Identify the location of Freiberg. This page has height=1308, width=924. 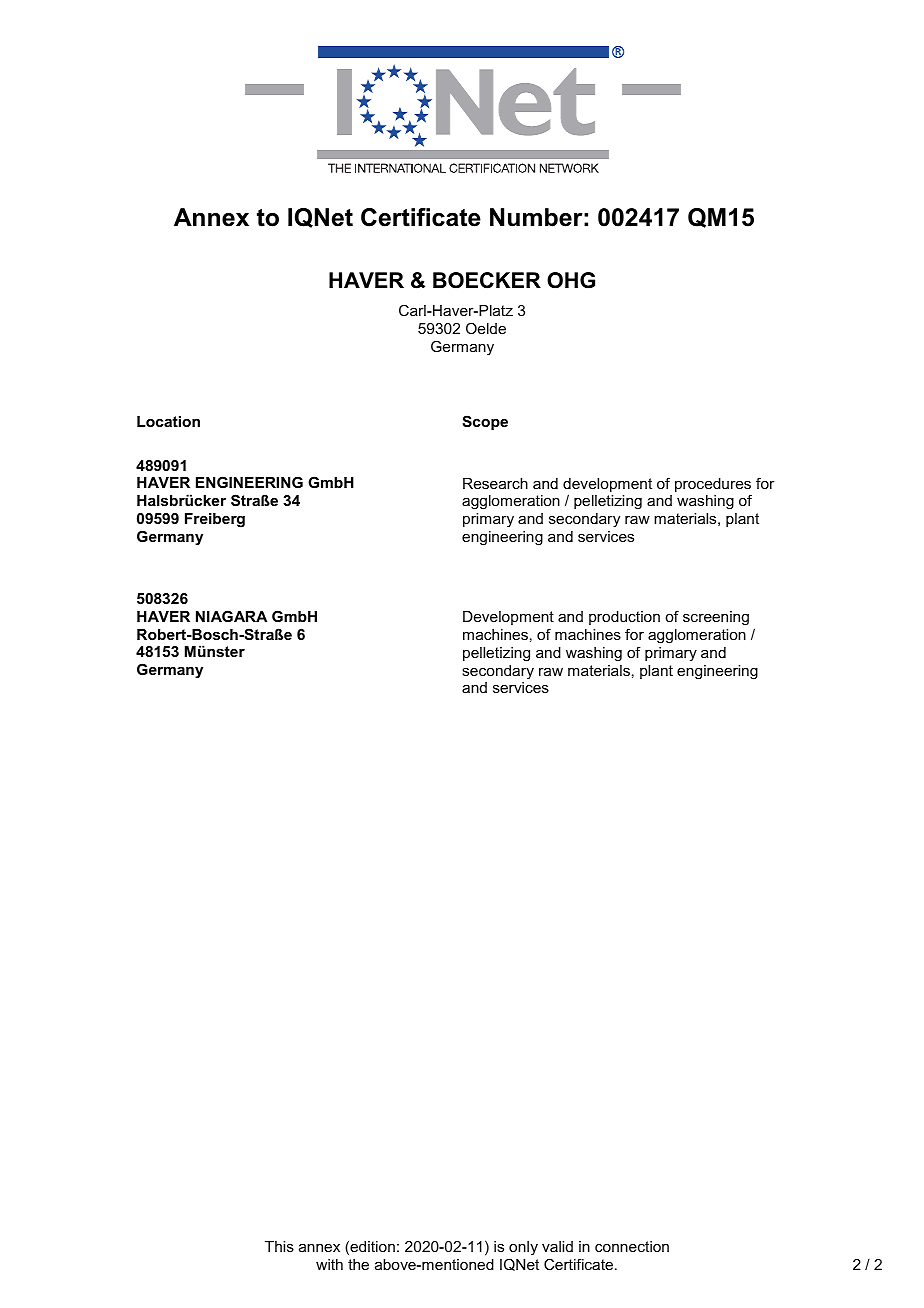
(215, 520).
